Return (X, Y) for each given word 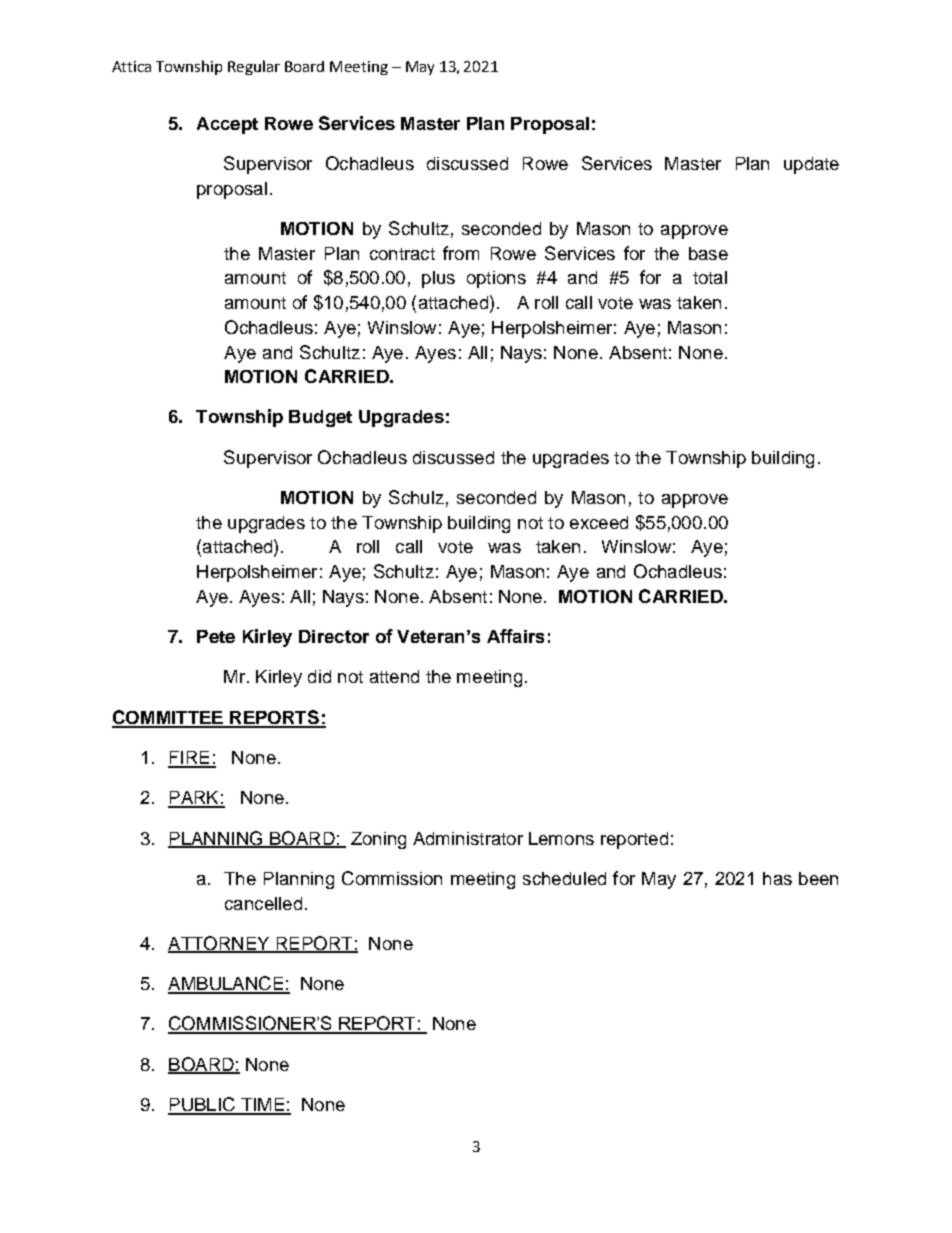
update (811, 165)
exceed (599, 522)
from (461, 253)
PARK (194, 799)
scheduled (564, 878)
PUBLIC (202, 1105)
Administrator (468, 838)
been (818, 878)
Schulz (416, 497)
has (777, 878)
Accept (227, 125)
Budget (320, 418)
